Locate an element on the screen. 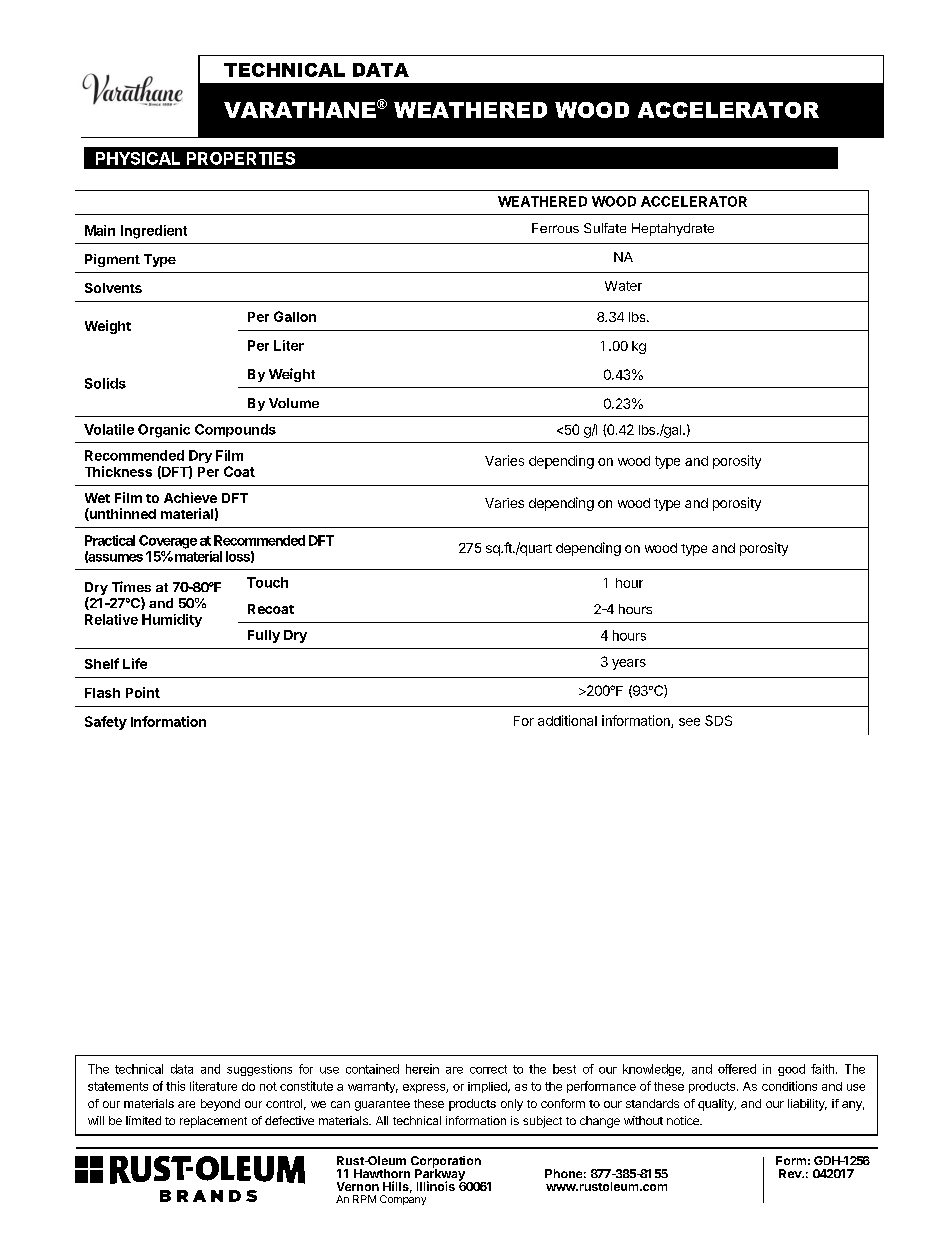  Ferrous is located at coordinates (555, 228).
